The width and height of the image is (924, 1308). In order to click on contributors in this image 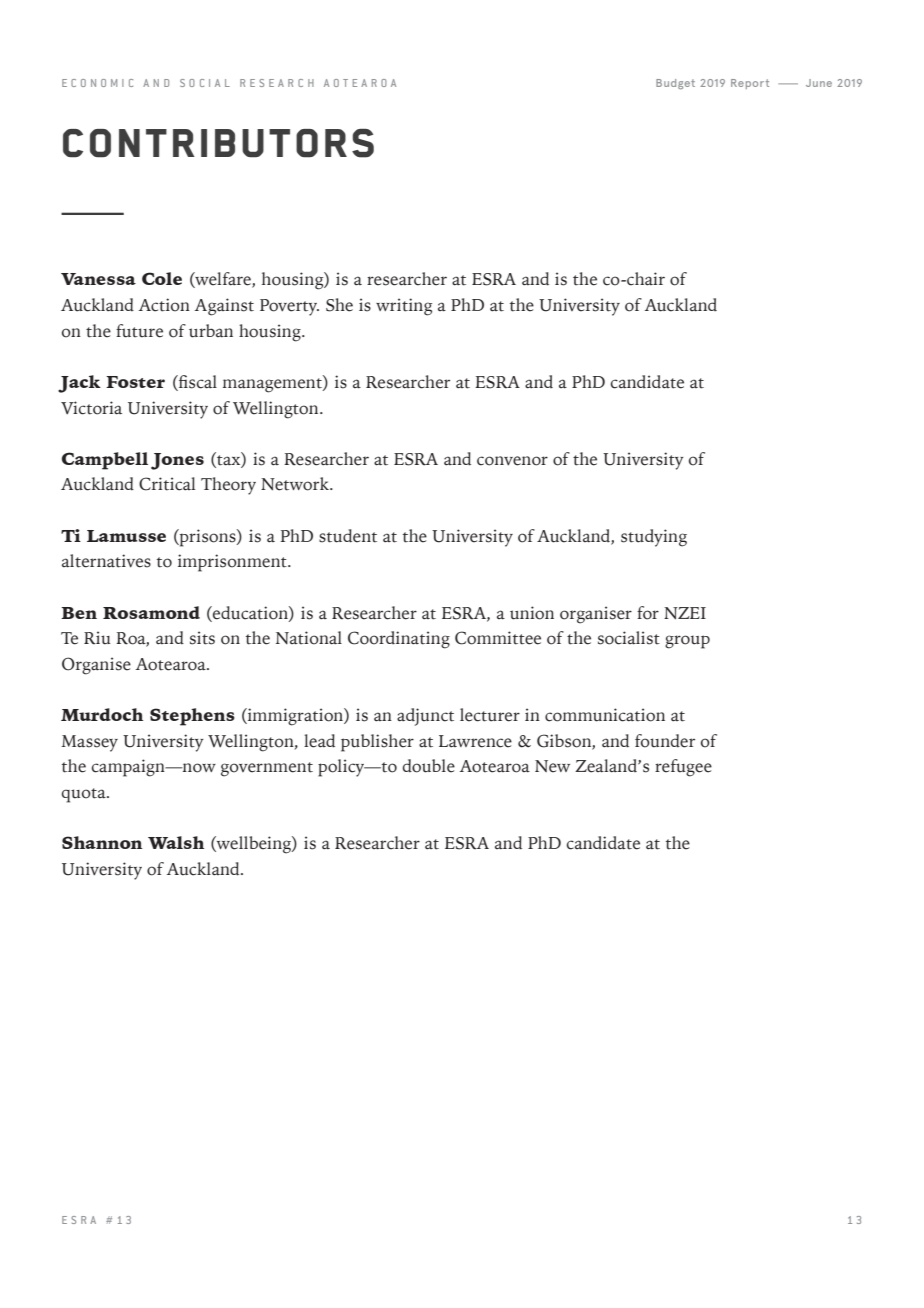, I will do `click(218, 143)`.
